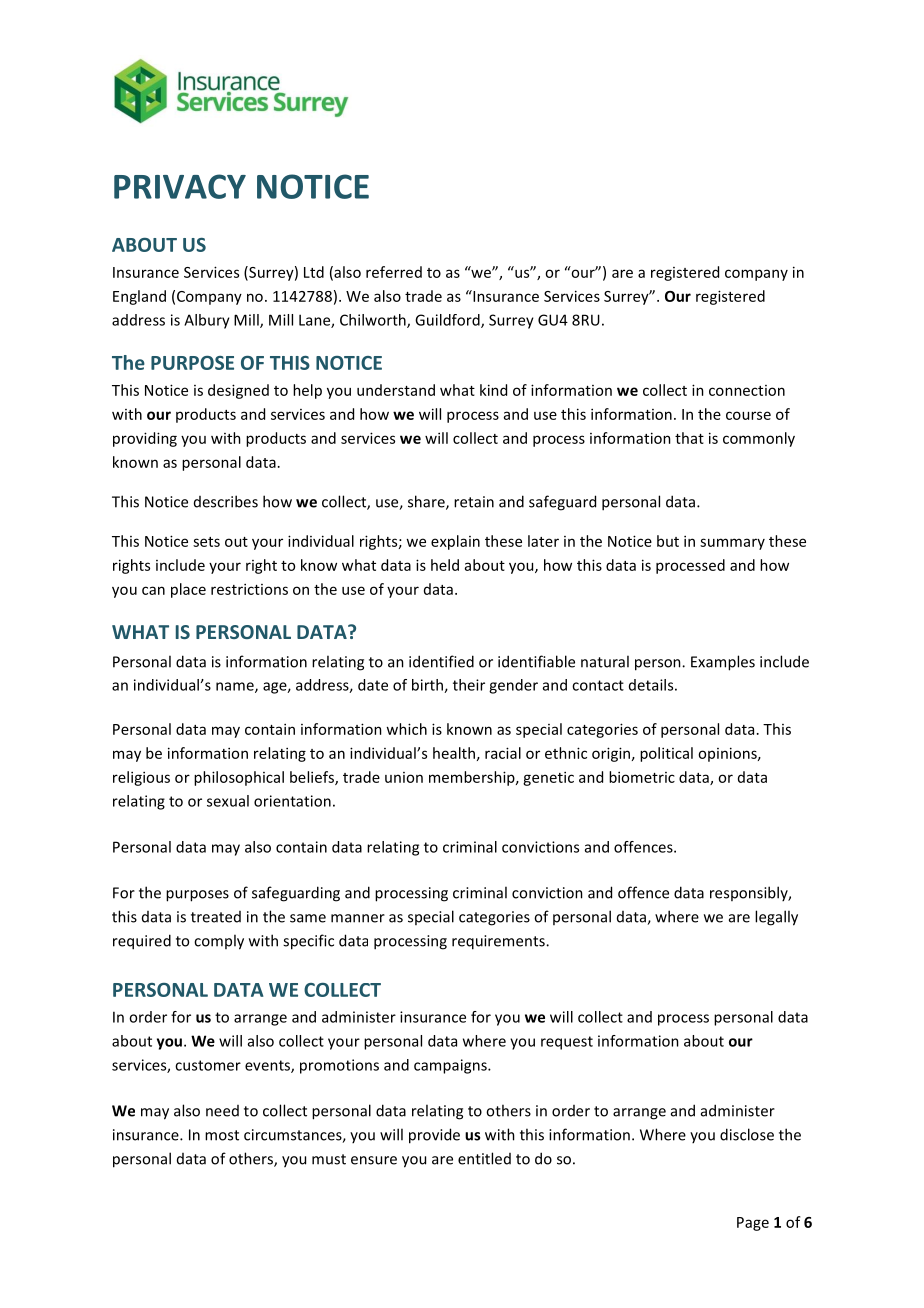 The height and width of the screenshot is (1308, 924). Describe the element at coordinates (484, 1158) in the screenshot. I see `entitled` at that location.
